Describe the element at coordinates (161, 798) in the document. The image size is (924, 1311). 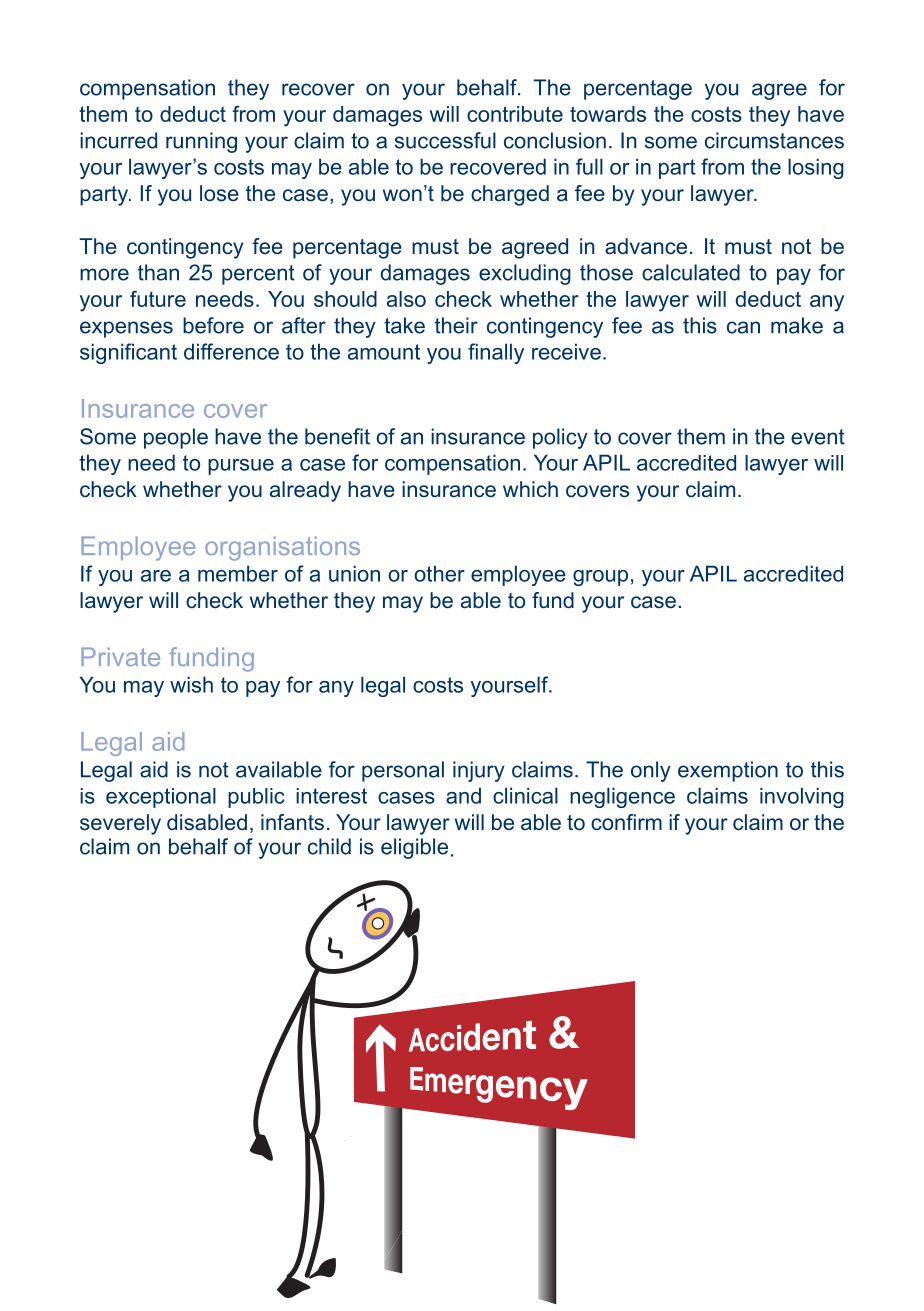
I see `exceptional` at that location.
